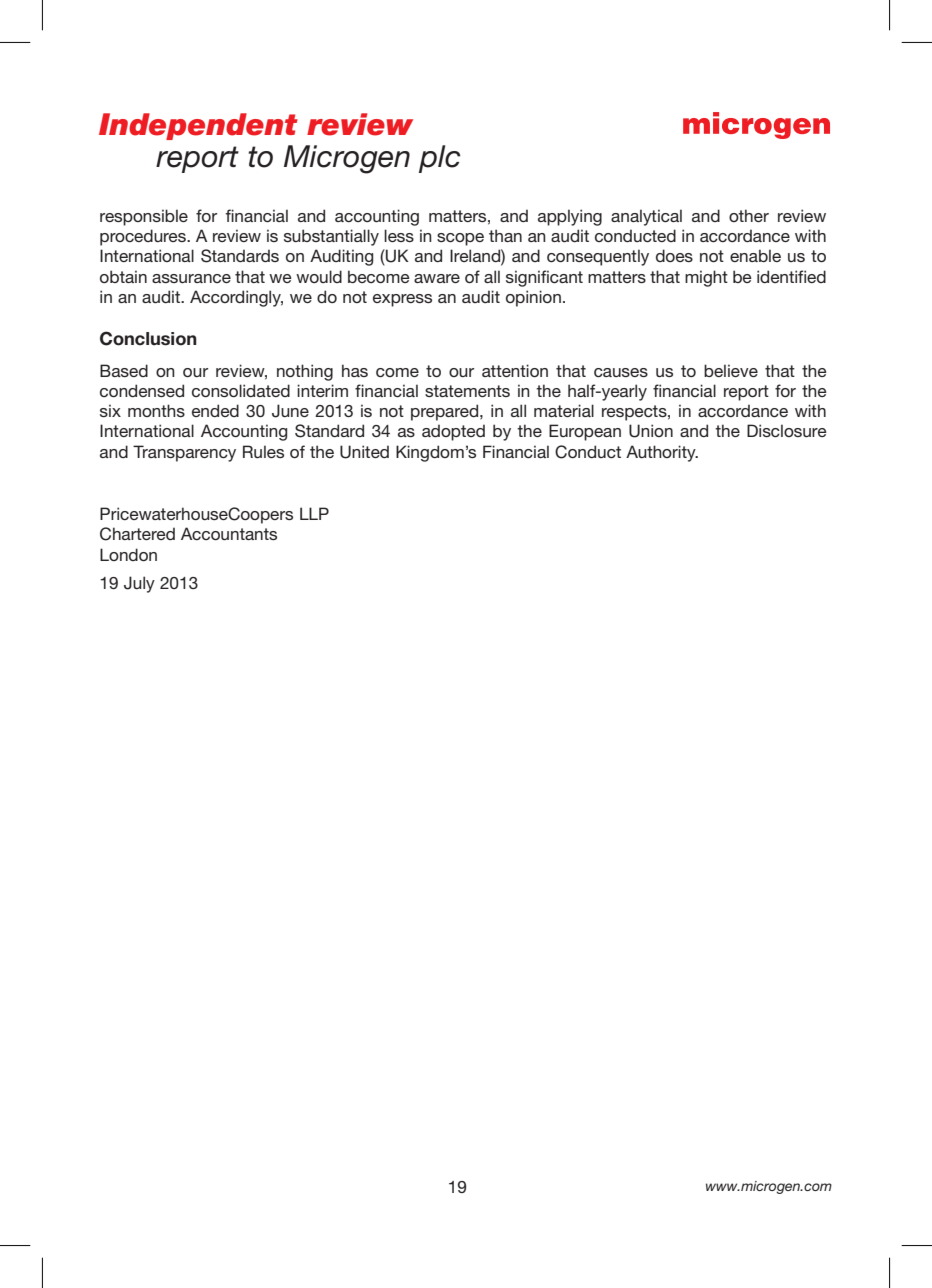 Image resolution: width=932 pixels, height=1288 pixels. What do you see at coordinates (439, 159) in the screenshot?
I see `plc` at bounding box center [439, 159].
